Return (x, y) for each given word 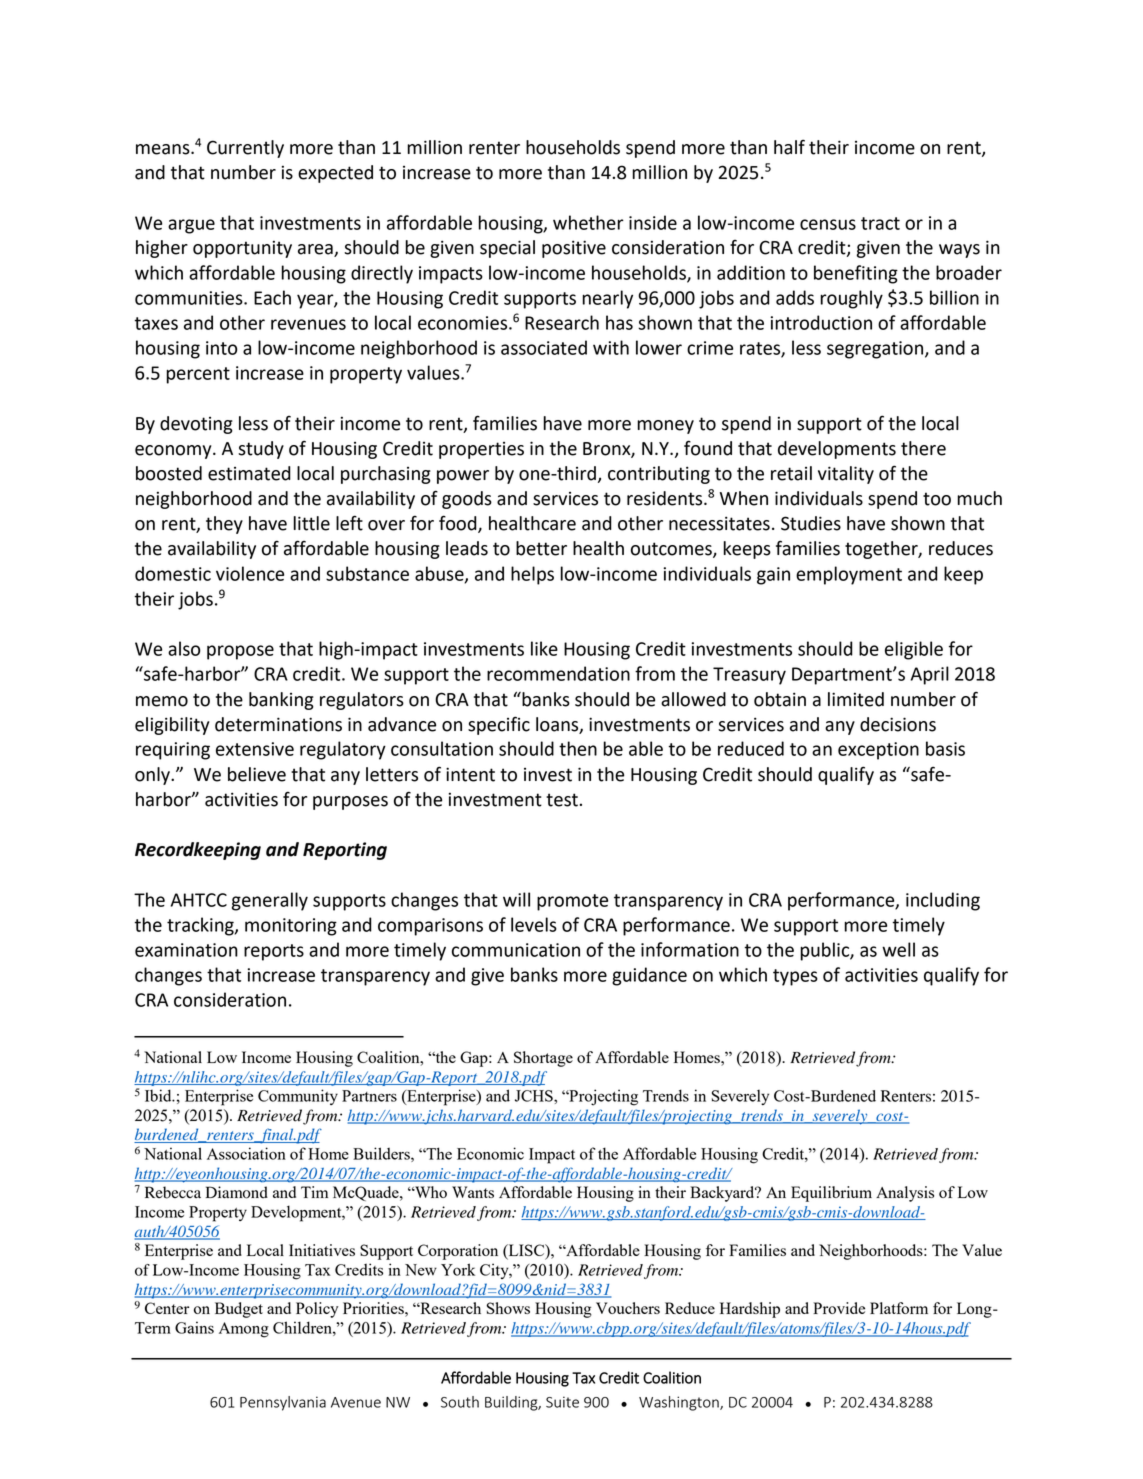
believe (257, 774)
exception (878, 751)
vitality (846, 475)
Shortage (543, 1059)
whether (588, 222)
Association (246, 1153)
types (795, 977)
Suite (562, 1402)
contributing (659, 475)
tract (880, 223)
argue (191, 226)
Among (244, 1330)
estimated (249, 473)
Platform (899, 1308)
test (562, 800)
